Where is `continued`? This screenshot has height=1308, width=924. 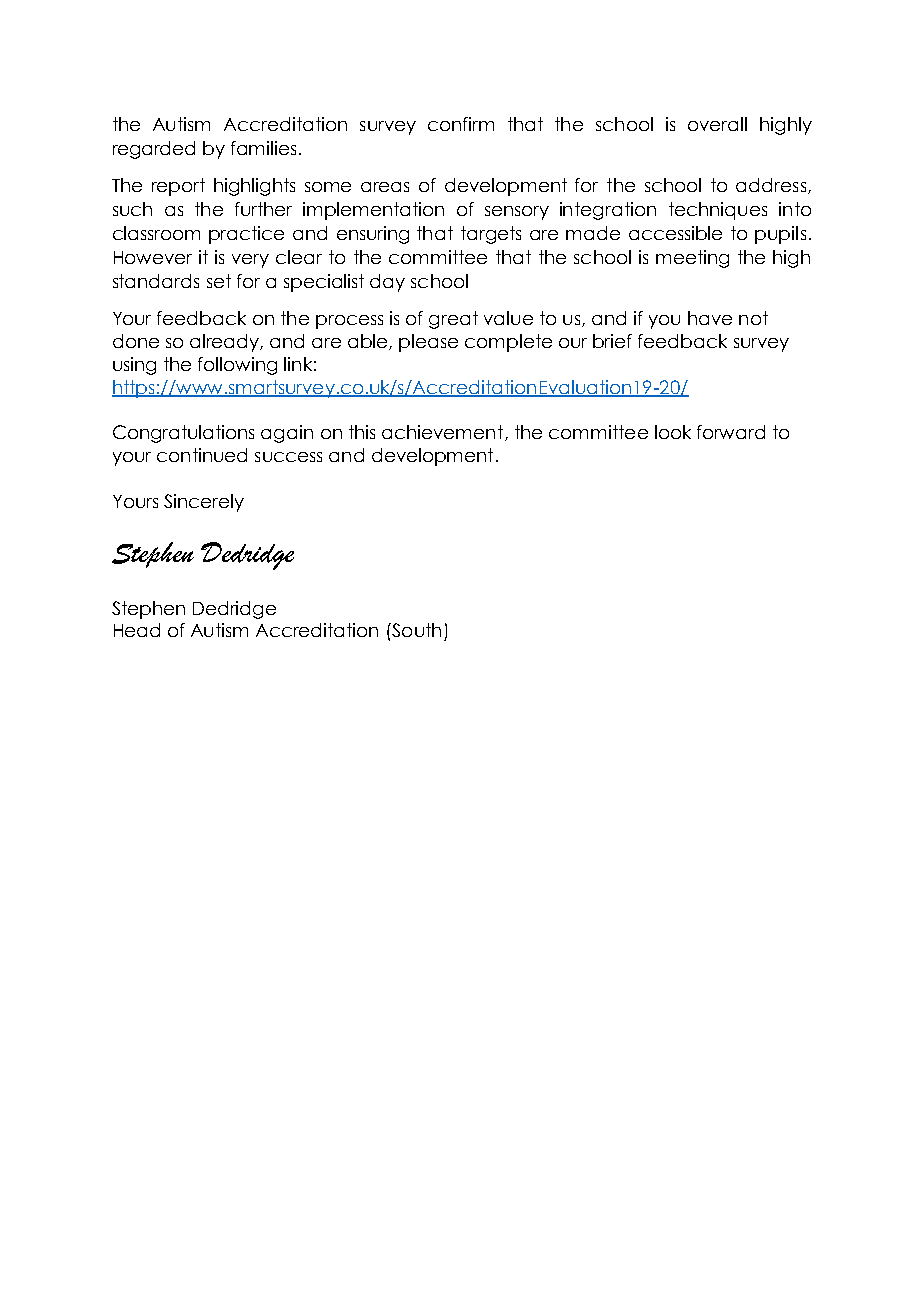 continued is located at coordinates (202, 455).
